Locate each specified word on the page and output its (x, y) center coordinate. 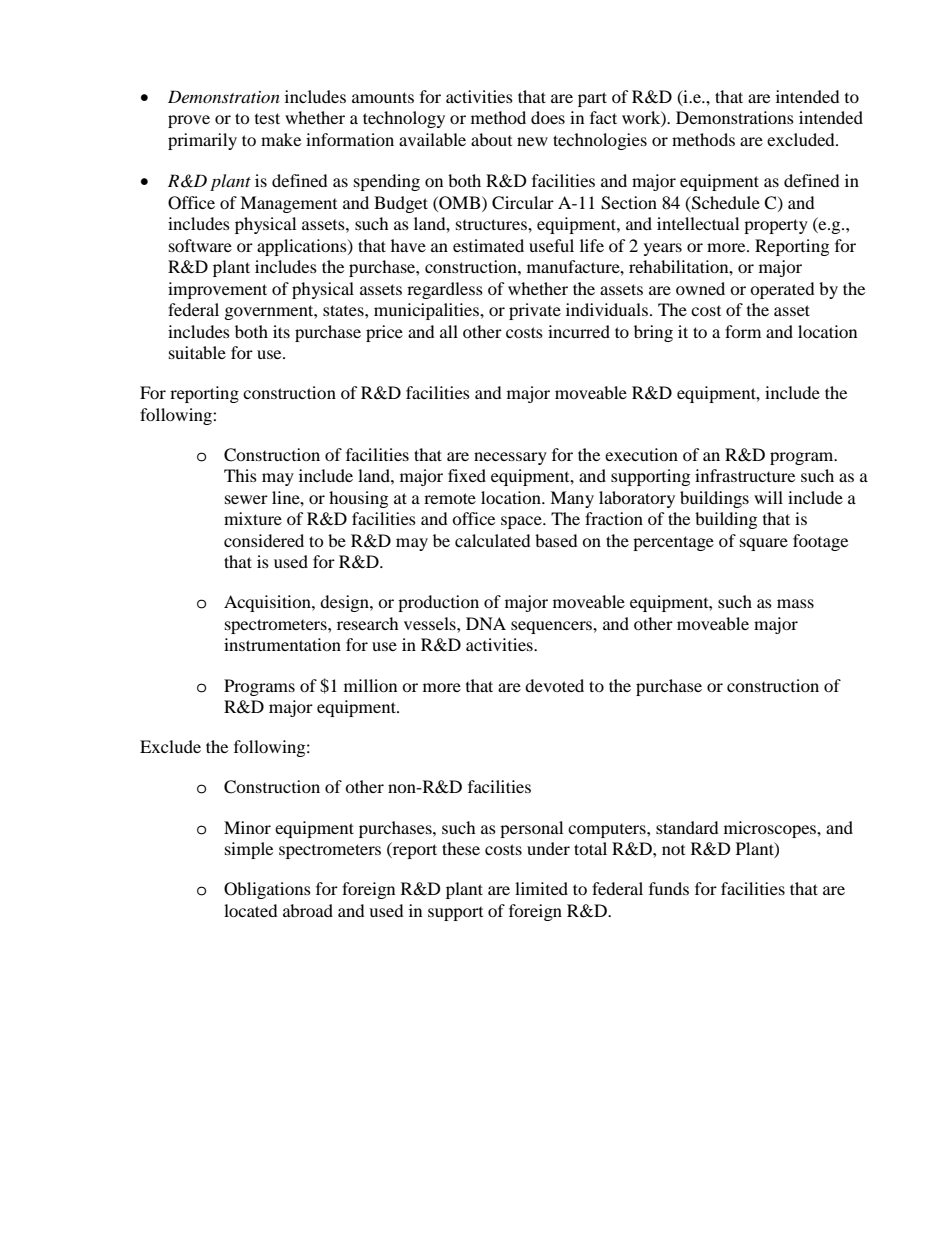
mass (795, 603)
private (535, 311)
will (768, 497)
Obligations (267, 890)
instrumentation (282, 644)
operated (782, 290)
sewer (246, 499)
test (267, 118)
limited (541, 888)
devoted (554, 685)
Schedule (725, 203)
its (281, 331)
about (491, 139)
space (522, 522)
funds (669, 888)
